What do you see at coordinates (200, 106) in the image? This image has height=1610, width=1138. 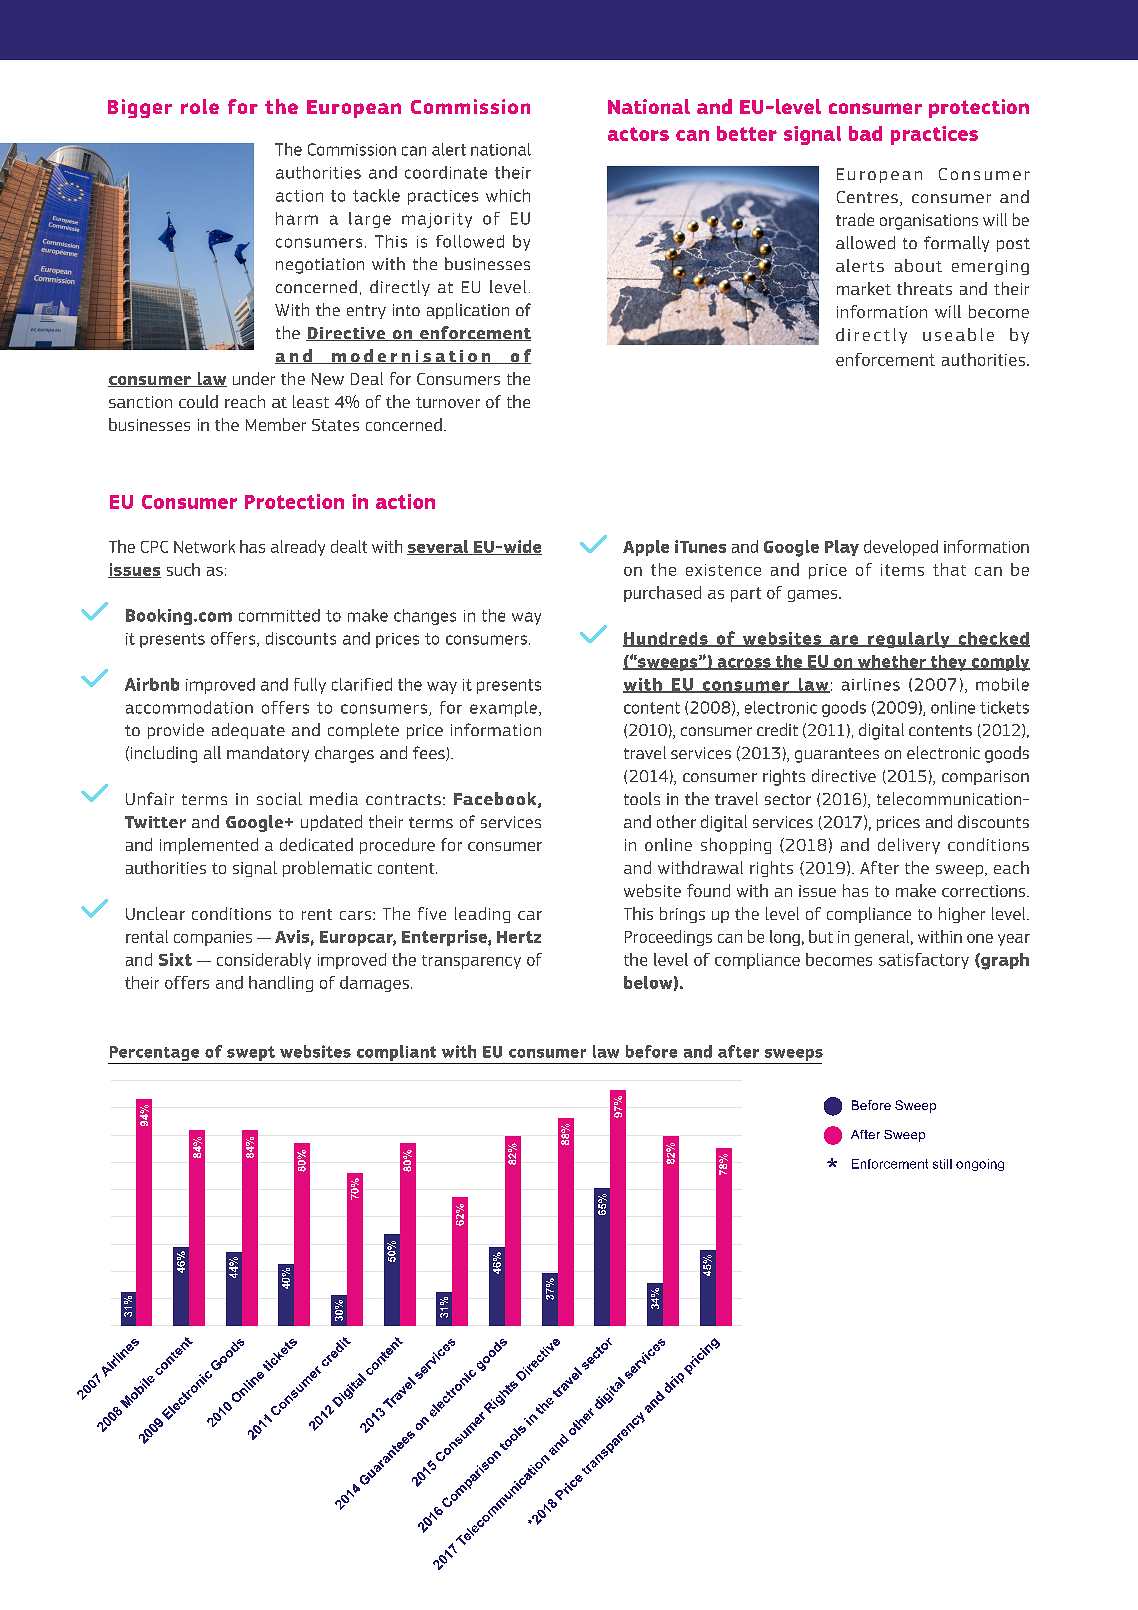 I see `role` at bounding box center [200, 106].
